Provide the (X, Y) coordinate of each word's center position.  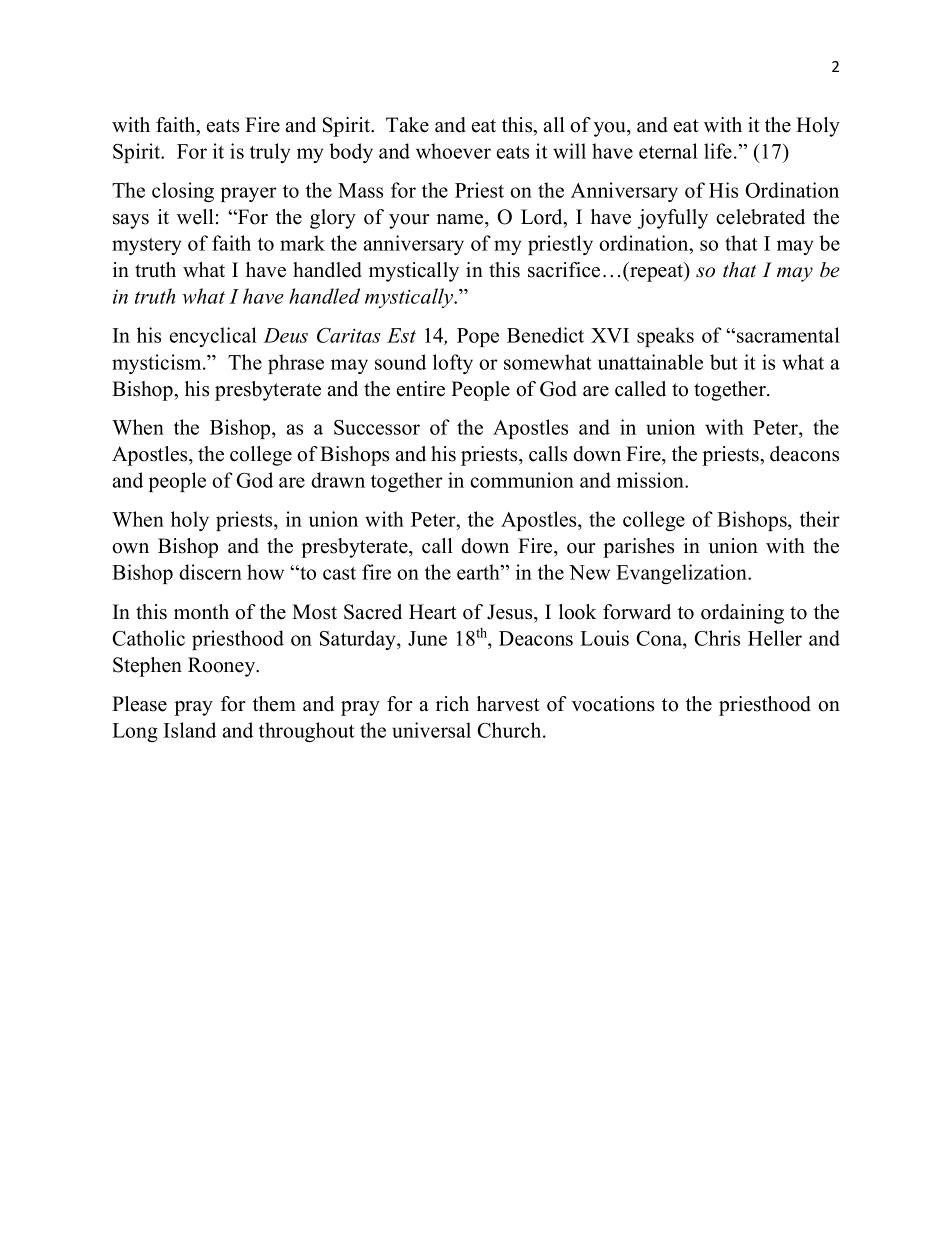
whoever (453, 151)
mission (652, 480)
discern (210, 572)
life (718, 151)
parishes (638, 548)
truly (270, 153)
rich (452, 704)
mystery (147, 246)
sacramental (788, 335)
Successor (377, 427)
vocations (613, 704)
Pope (478, 337)
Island (190, 730)
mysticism (158, 364)
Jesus (511, 612)
